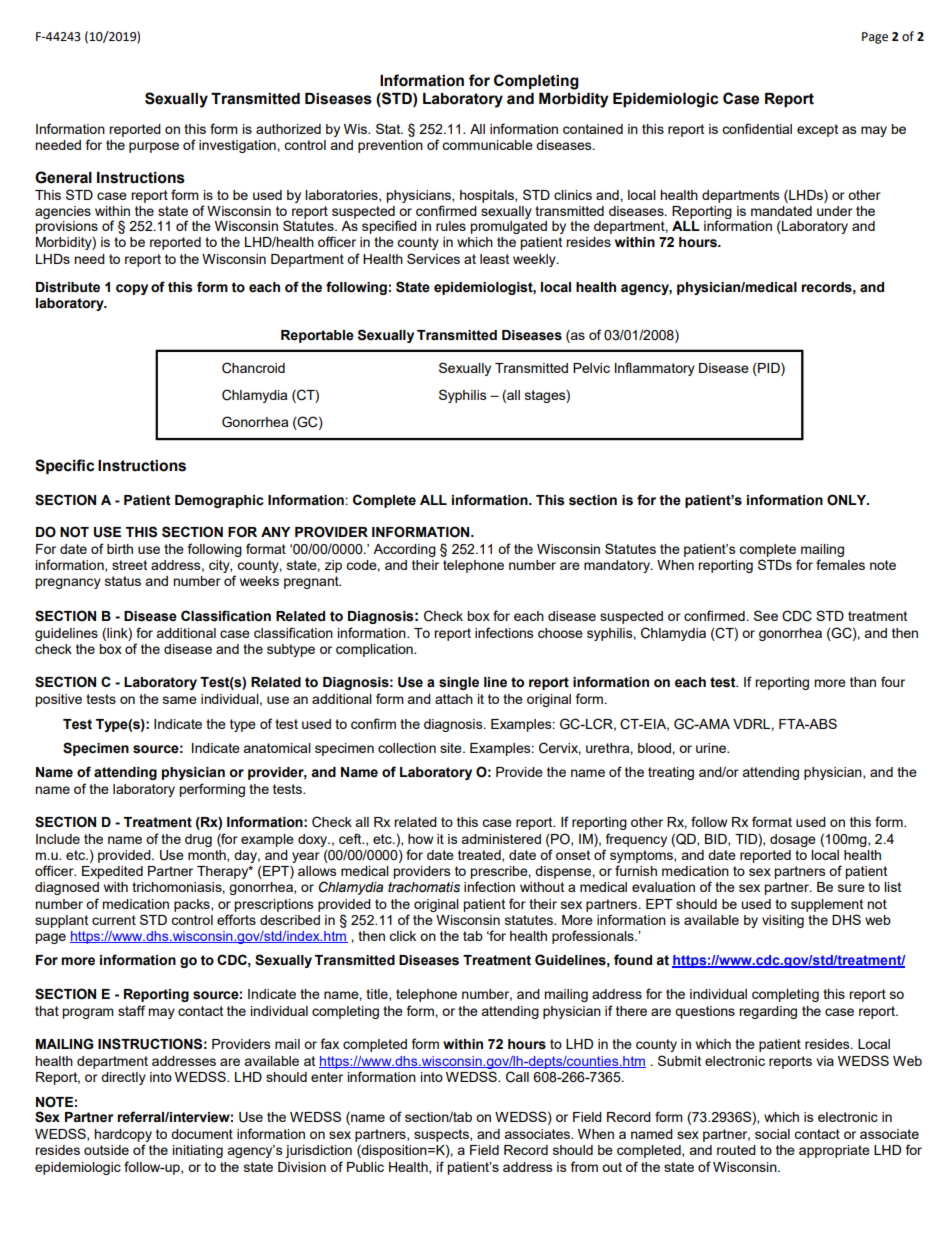  Describe the element at coordinates (487, 145) in the screenshot. I see `communicable` at that location.
